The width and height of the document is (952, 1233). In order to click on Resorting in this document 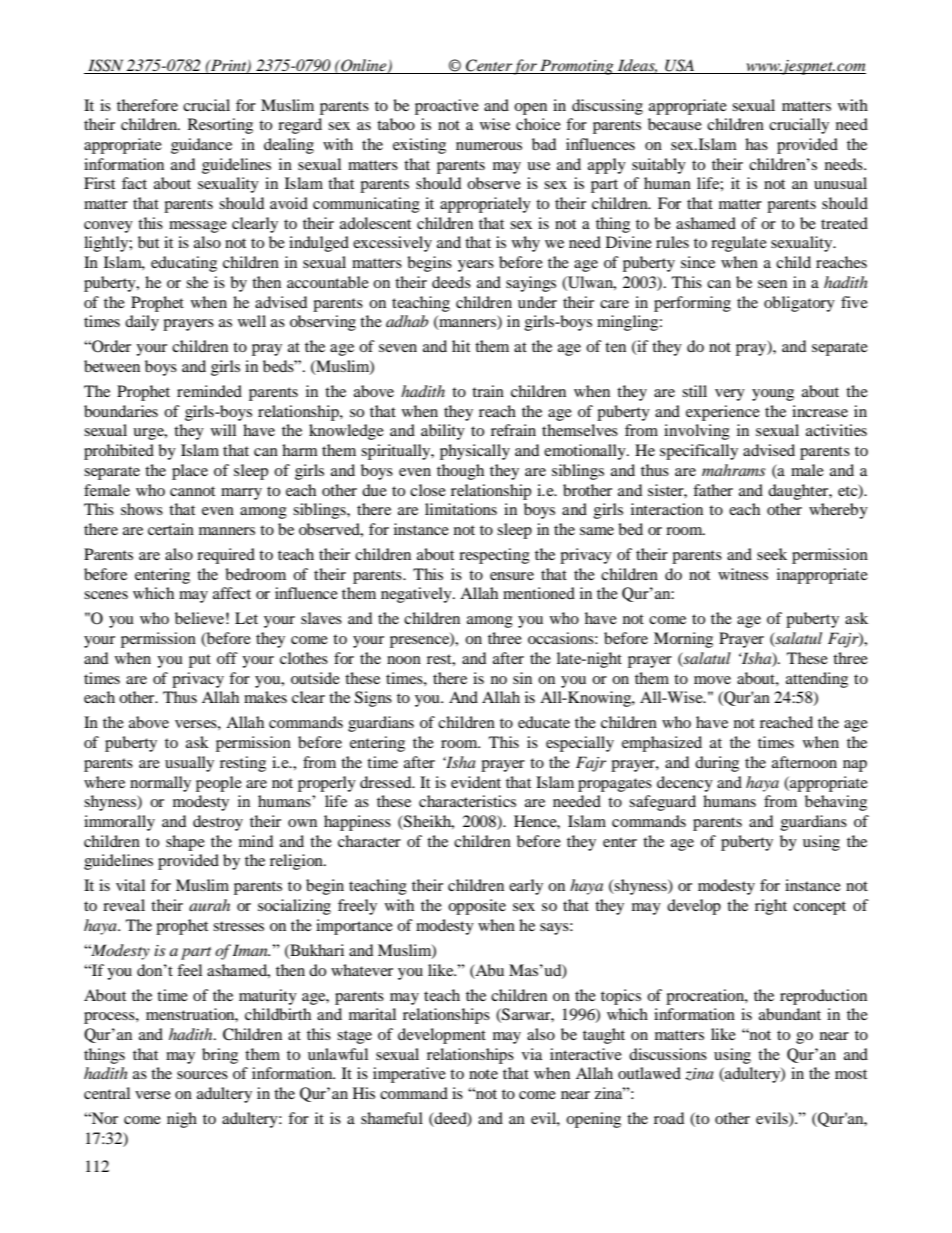, I will do `click(220, 126)`.
